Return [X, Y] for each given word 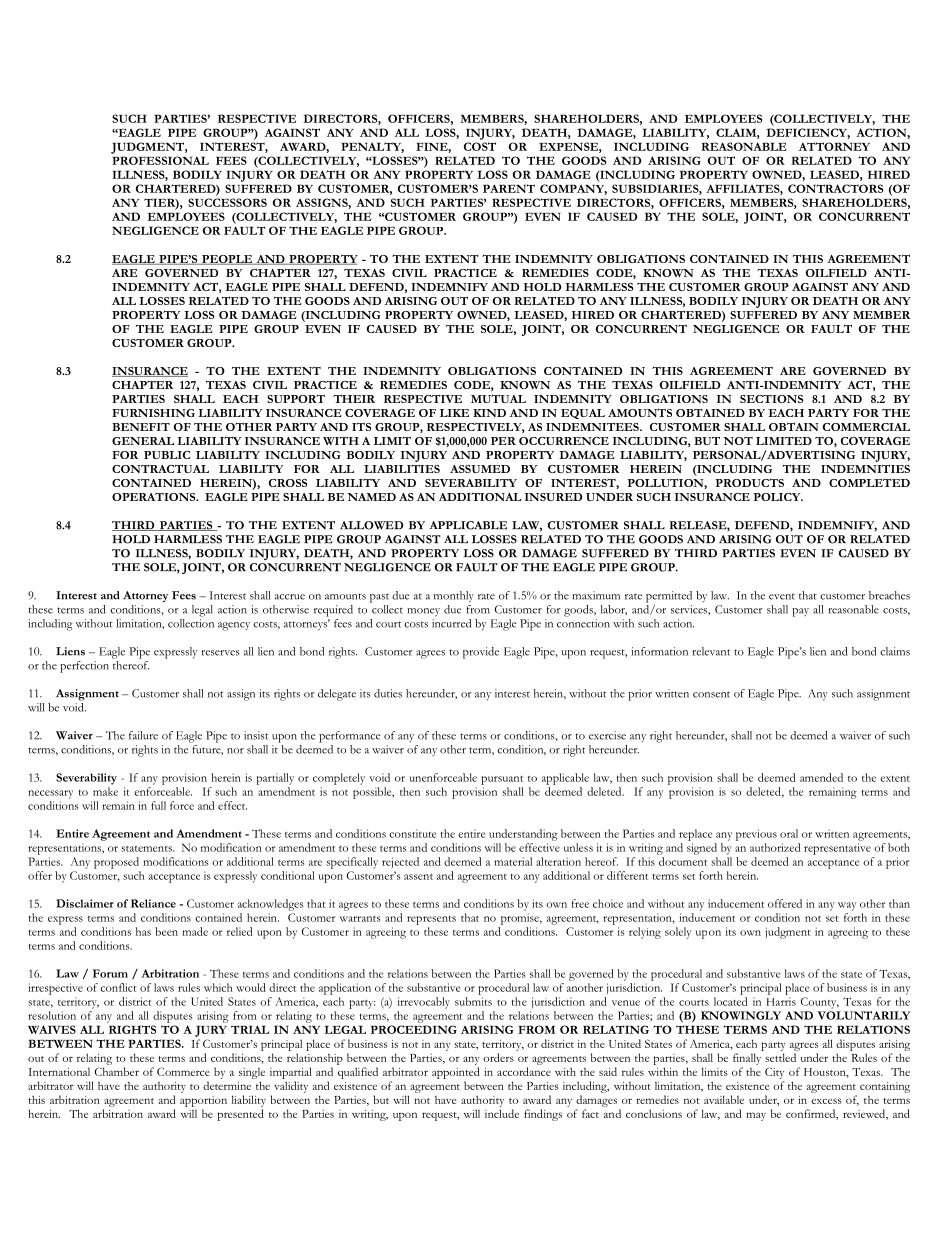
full [158, 805]
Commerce [183, 1071]
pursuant [502, 780]
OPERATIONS [155, 497]
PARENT [509, 188]
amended [821, 777]
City [774, 1073]
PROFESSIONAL [160, 160]
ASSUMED [480, 469]
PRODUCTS [749, 483]
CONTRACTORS [835, 188]
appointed [456, 1073]
